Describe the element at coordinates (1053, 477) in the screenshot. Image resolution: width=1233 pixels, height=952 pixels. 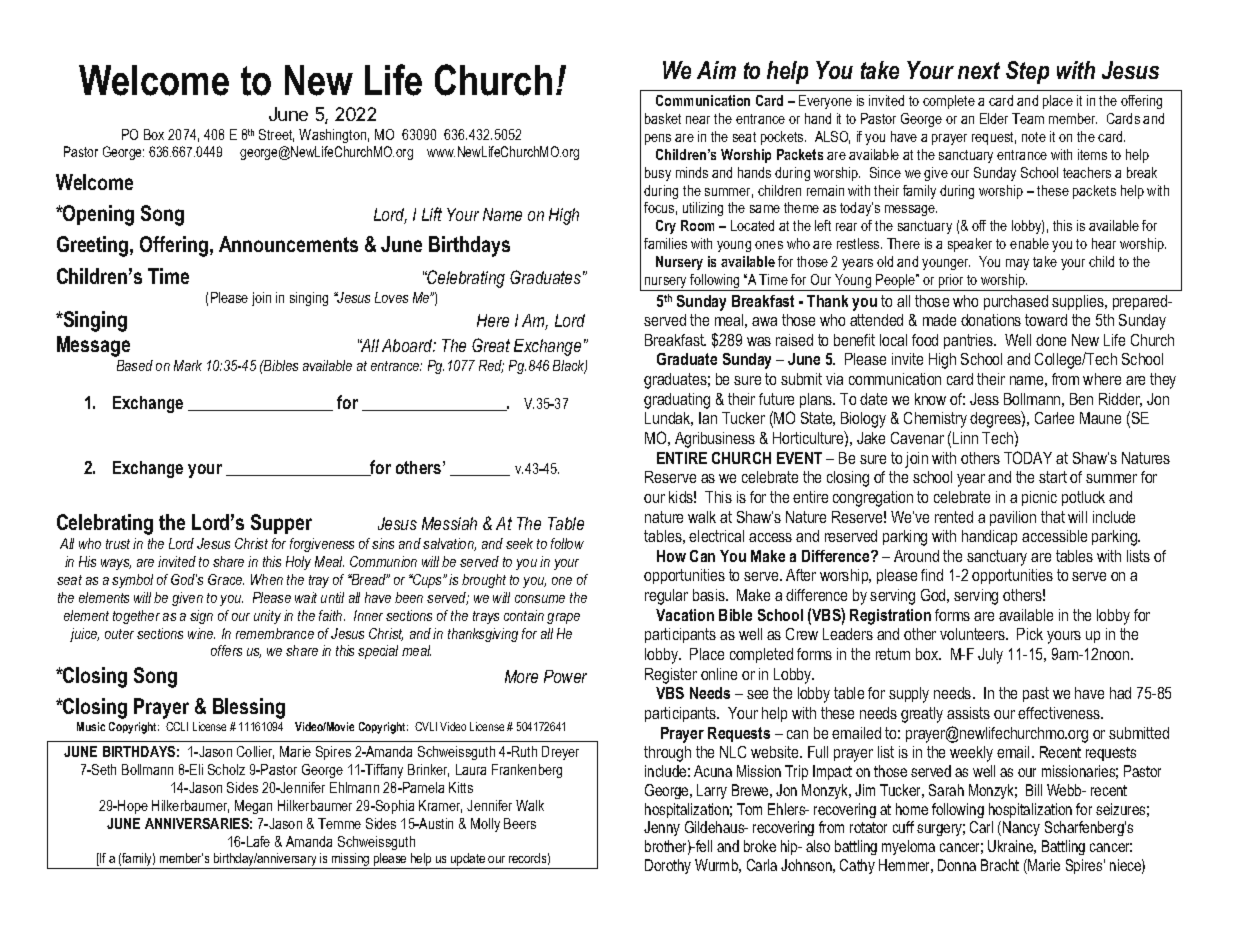
I see `start` at that location.
